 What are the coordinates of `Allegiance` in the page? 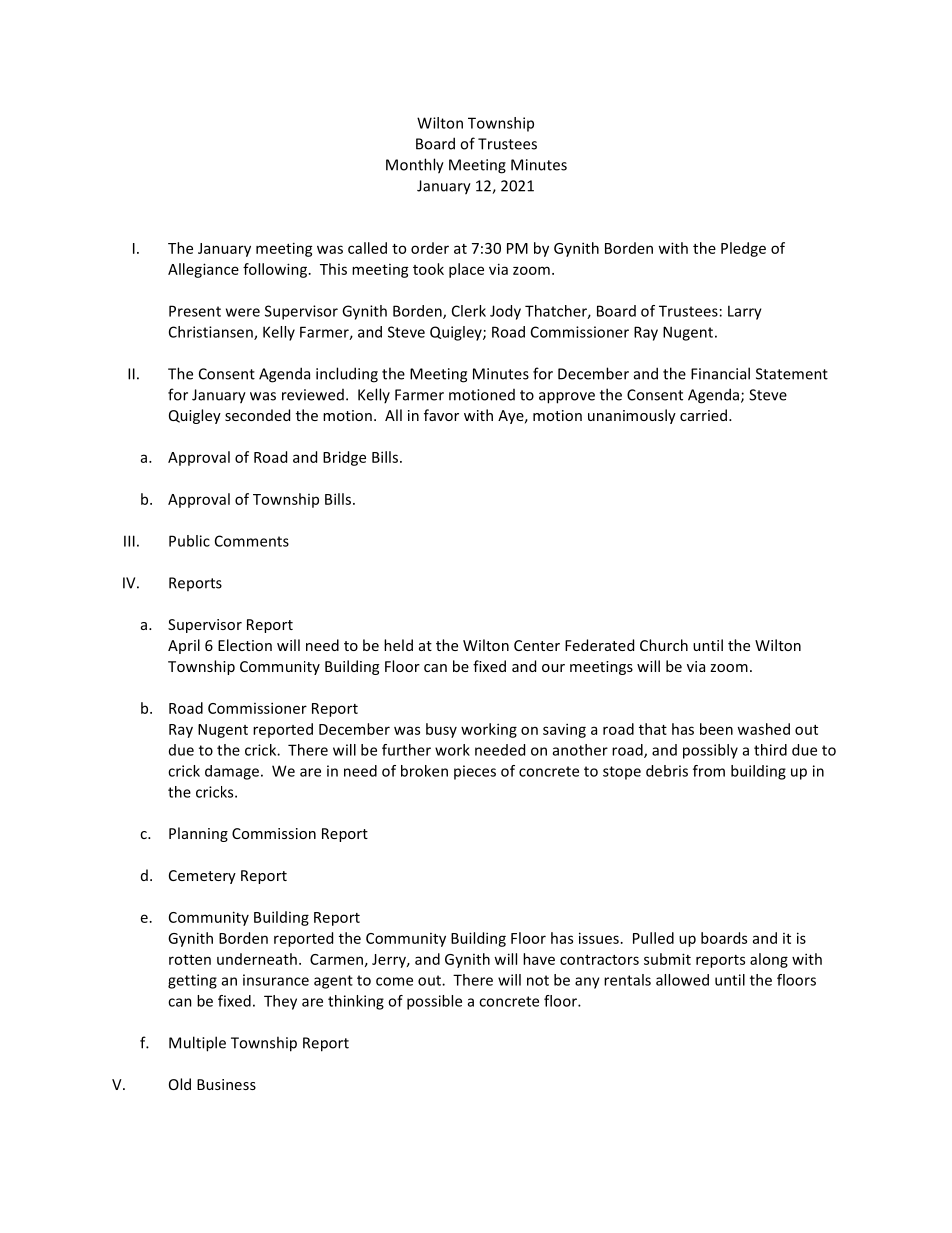 It's located at (203, 270).
